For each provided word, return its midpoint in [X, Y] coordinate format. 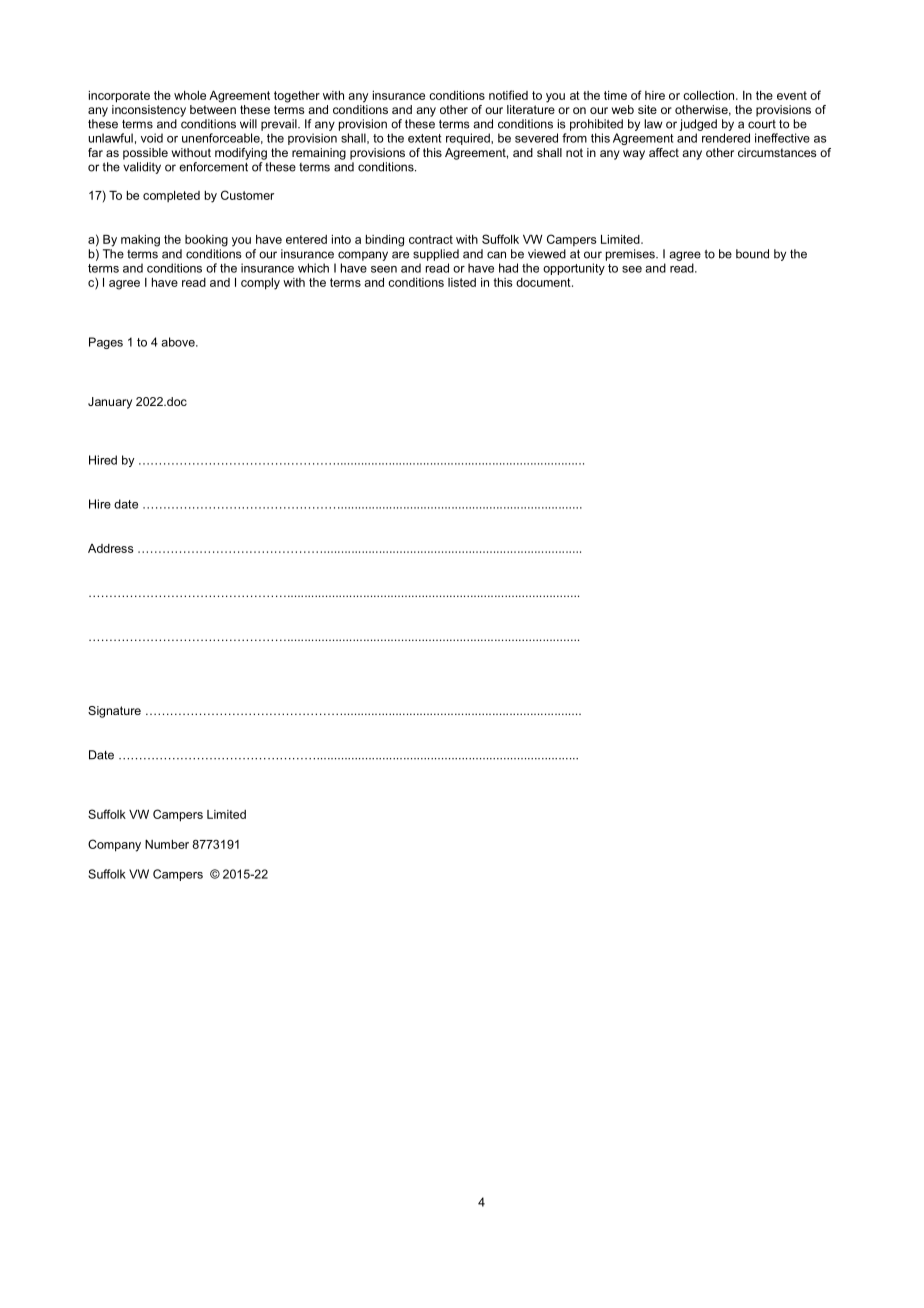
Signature [114, 712]
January [110, 403]
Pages [106, 343]
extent [424, 138]
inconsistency [149, 111]
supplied [436, 255]
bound [752, 254]
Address [111, 548]
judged [698, 125]
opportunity [574, 269]
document [544, 282]
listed [462, 282]
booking [206, 241]
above [179, 342]
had [508, 268]
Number [167, 844]
